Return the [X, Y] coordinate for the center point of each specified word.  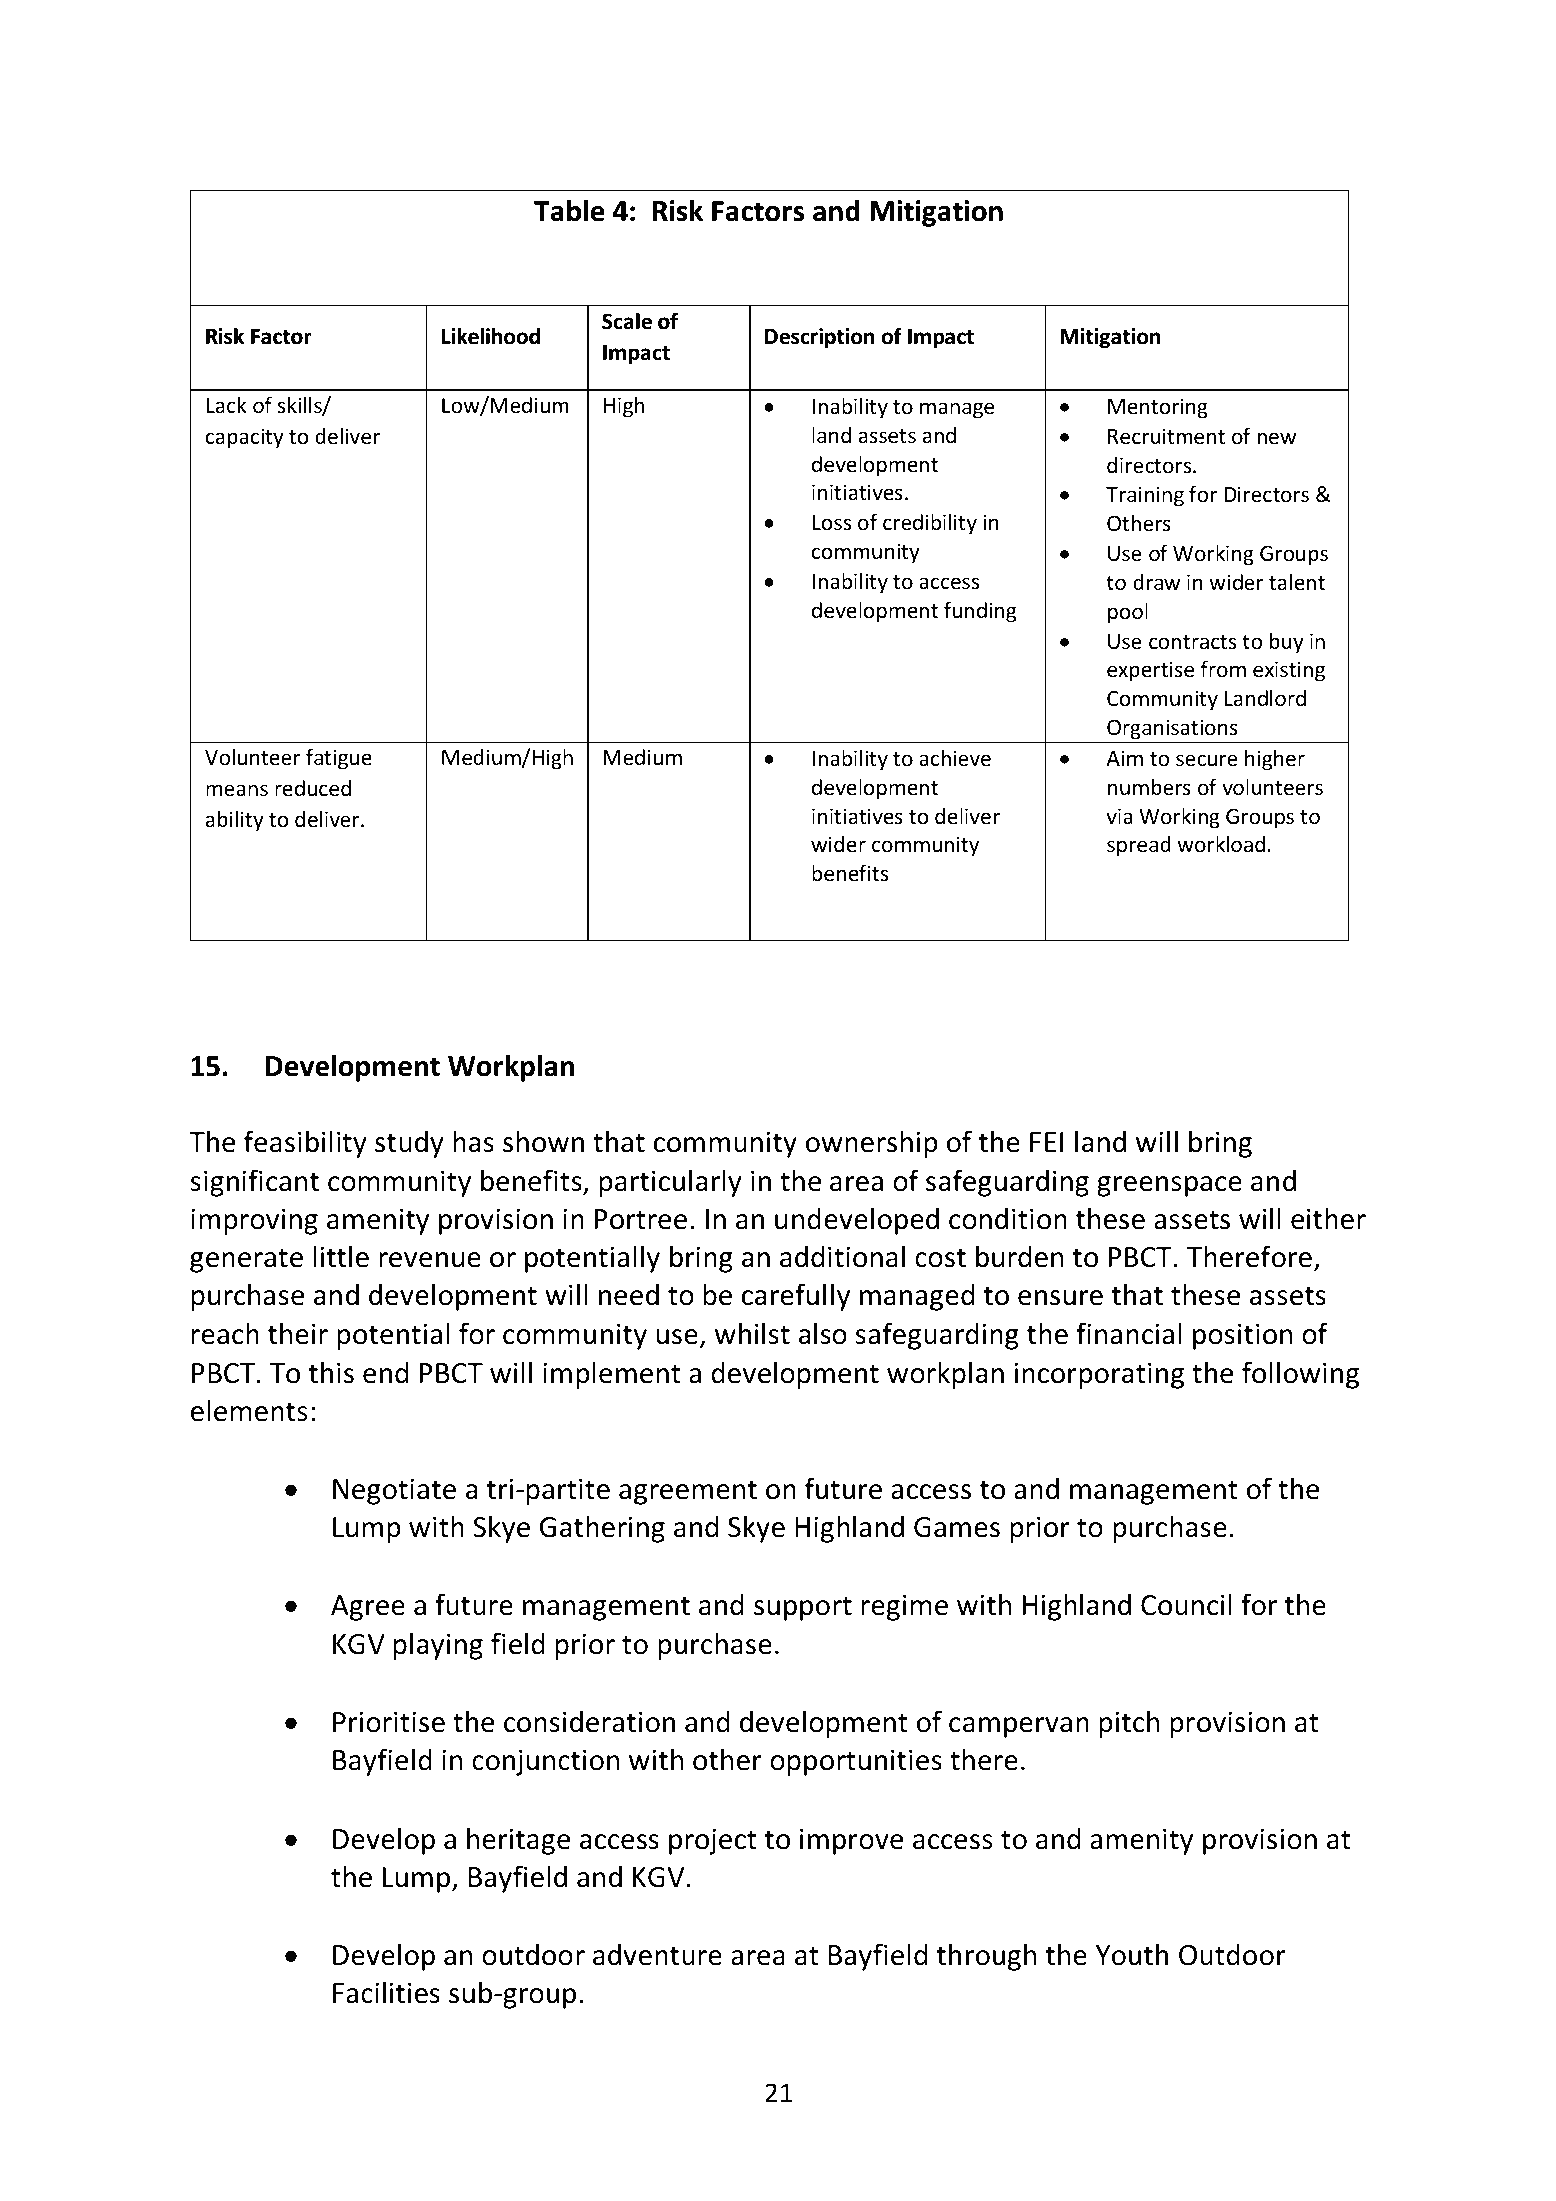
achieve [955, 758]
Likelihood [491, 336]
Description [819, 338]
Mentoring [1158, 408]
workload [1222, 844]
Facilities [386, 1992]
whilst [752, 1333]
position [1243, 1336]
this [331, 1372]
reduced [313, 788]
